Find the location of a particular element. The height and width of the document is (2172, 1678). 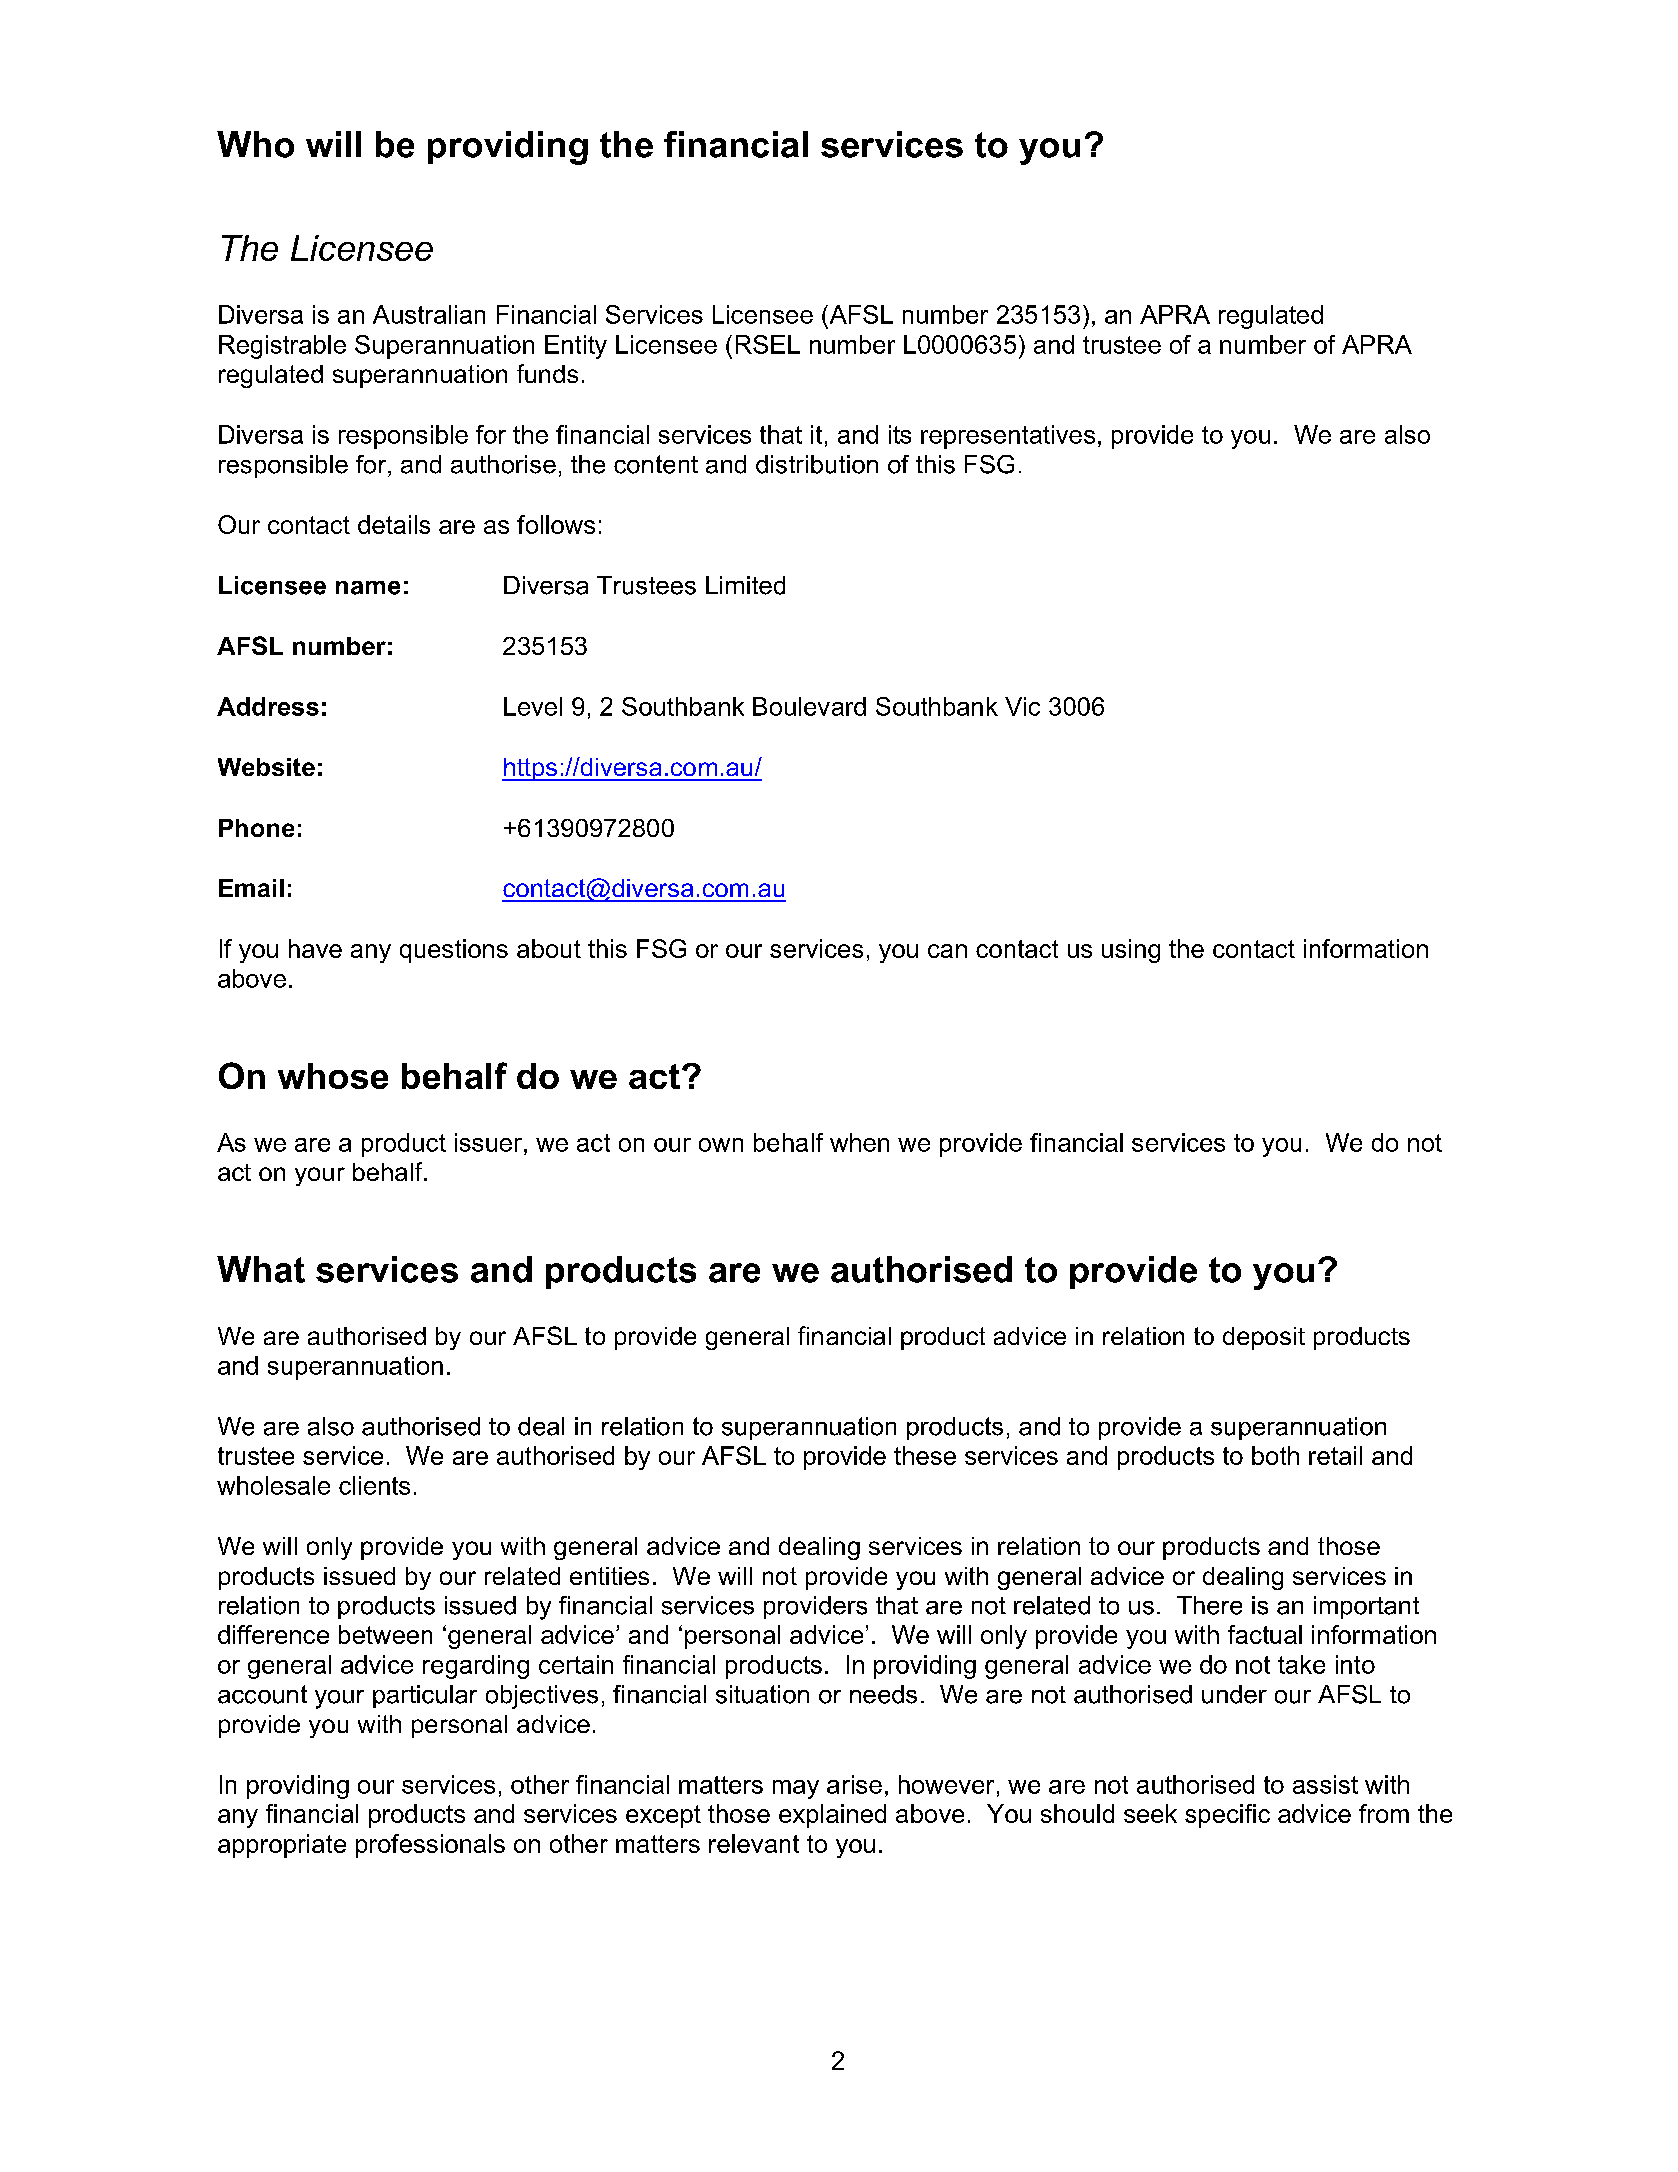

using is located at coordinates (1131, 951).
